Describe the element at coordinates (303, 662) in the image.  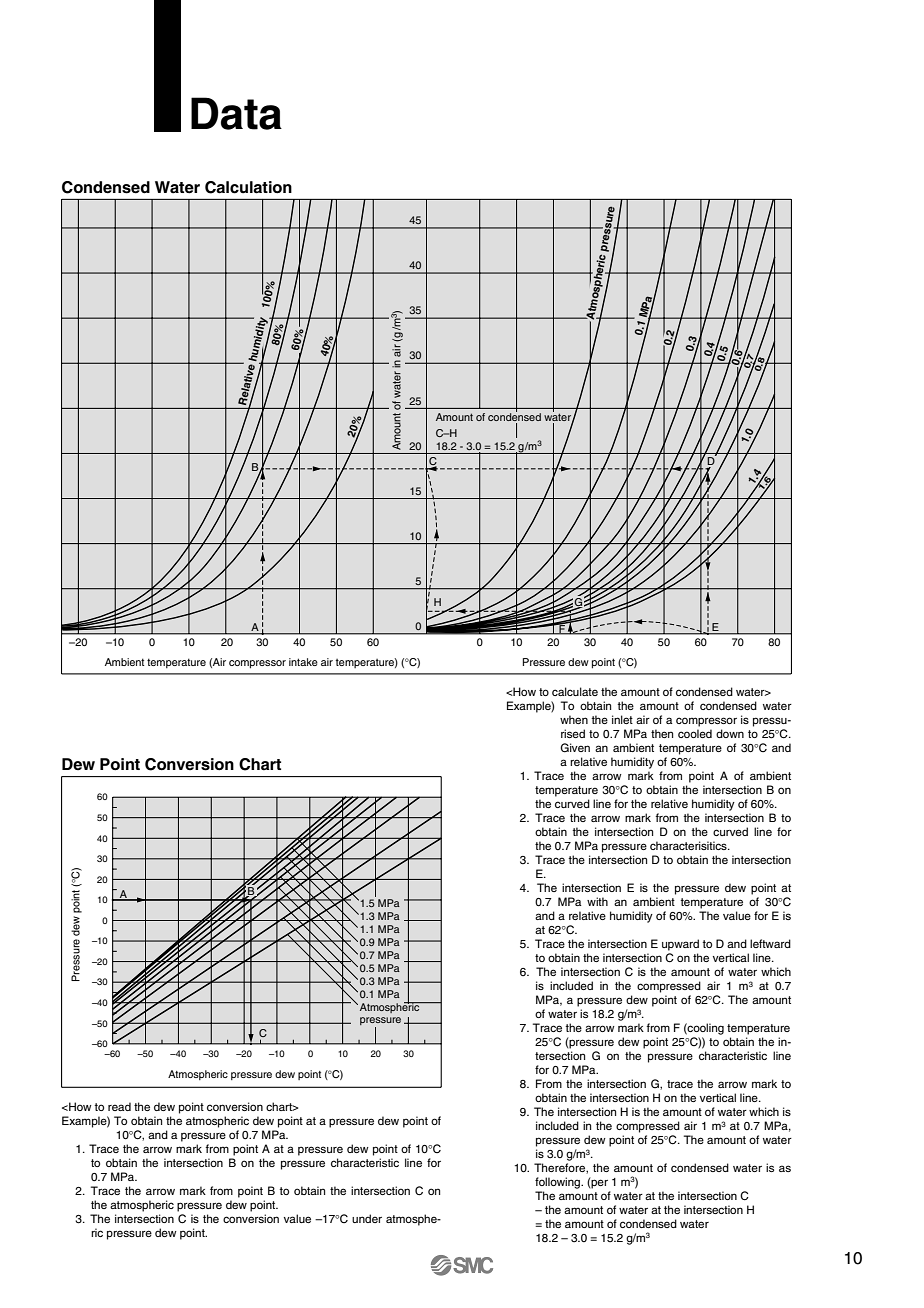
I see `intake` at that location.
